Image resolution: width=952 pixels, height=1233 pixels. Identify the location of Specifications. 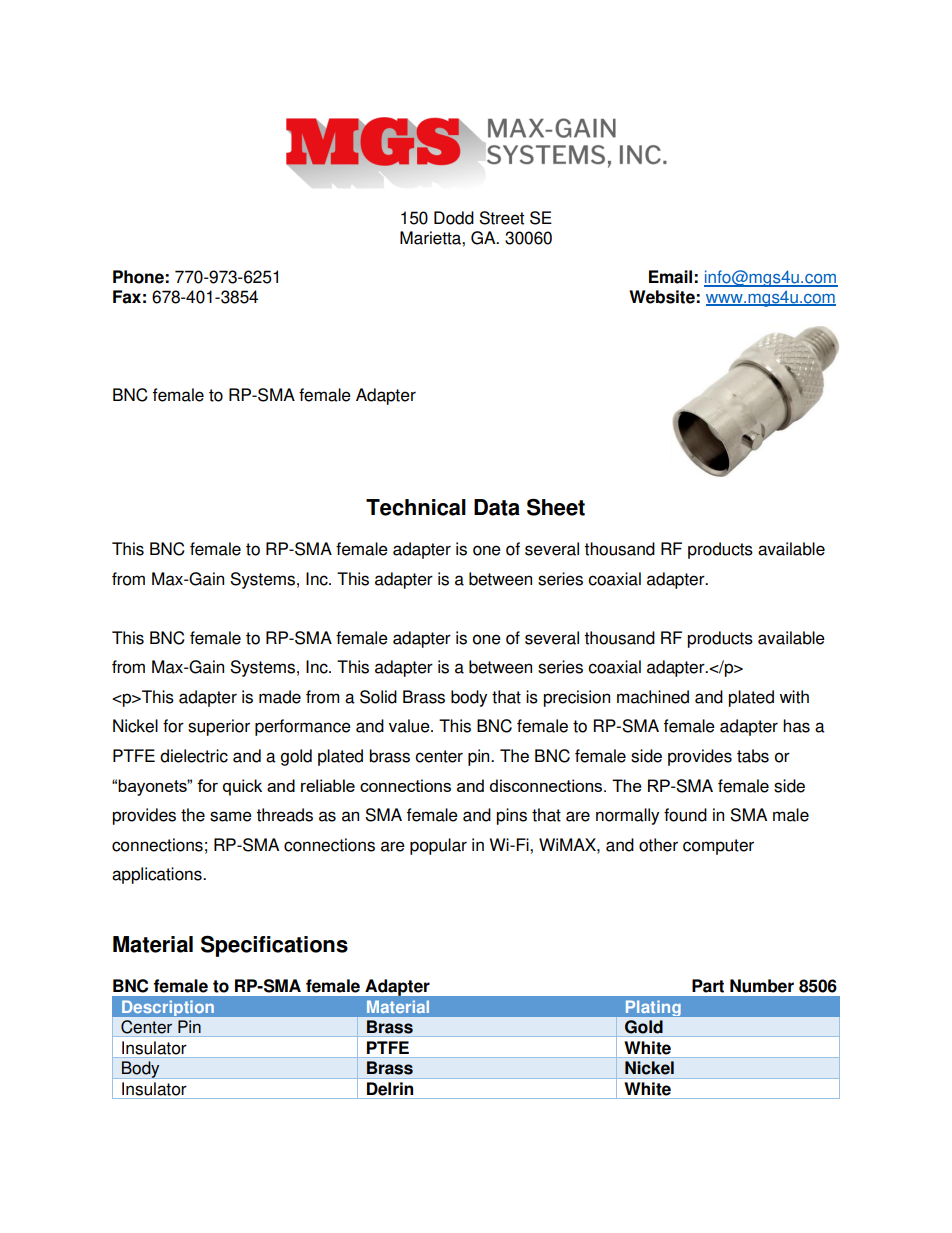
(274, 946).
